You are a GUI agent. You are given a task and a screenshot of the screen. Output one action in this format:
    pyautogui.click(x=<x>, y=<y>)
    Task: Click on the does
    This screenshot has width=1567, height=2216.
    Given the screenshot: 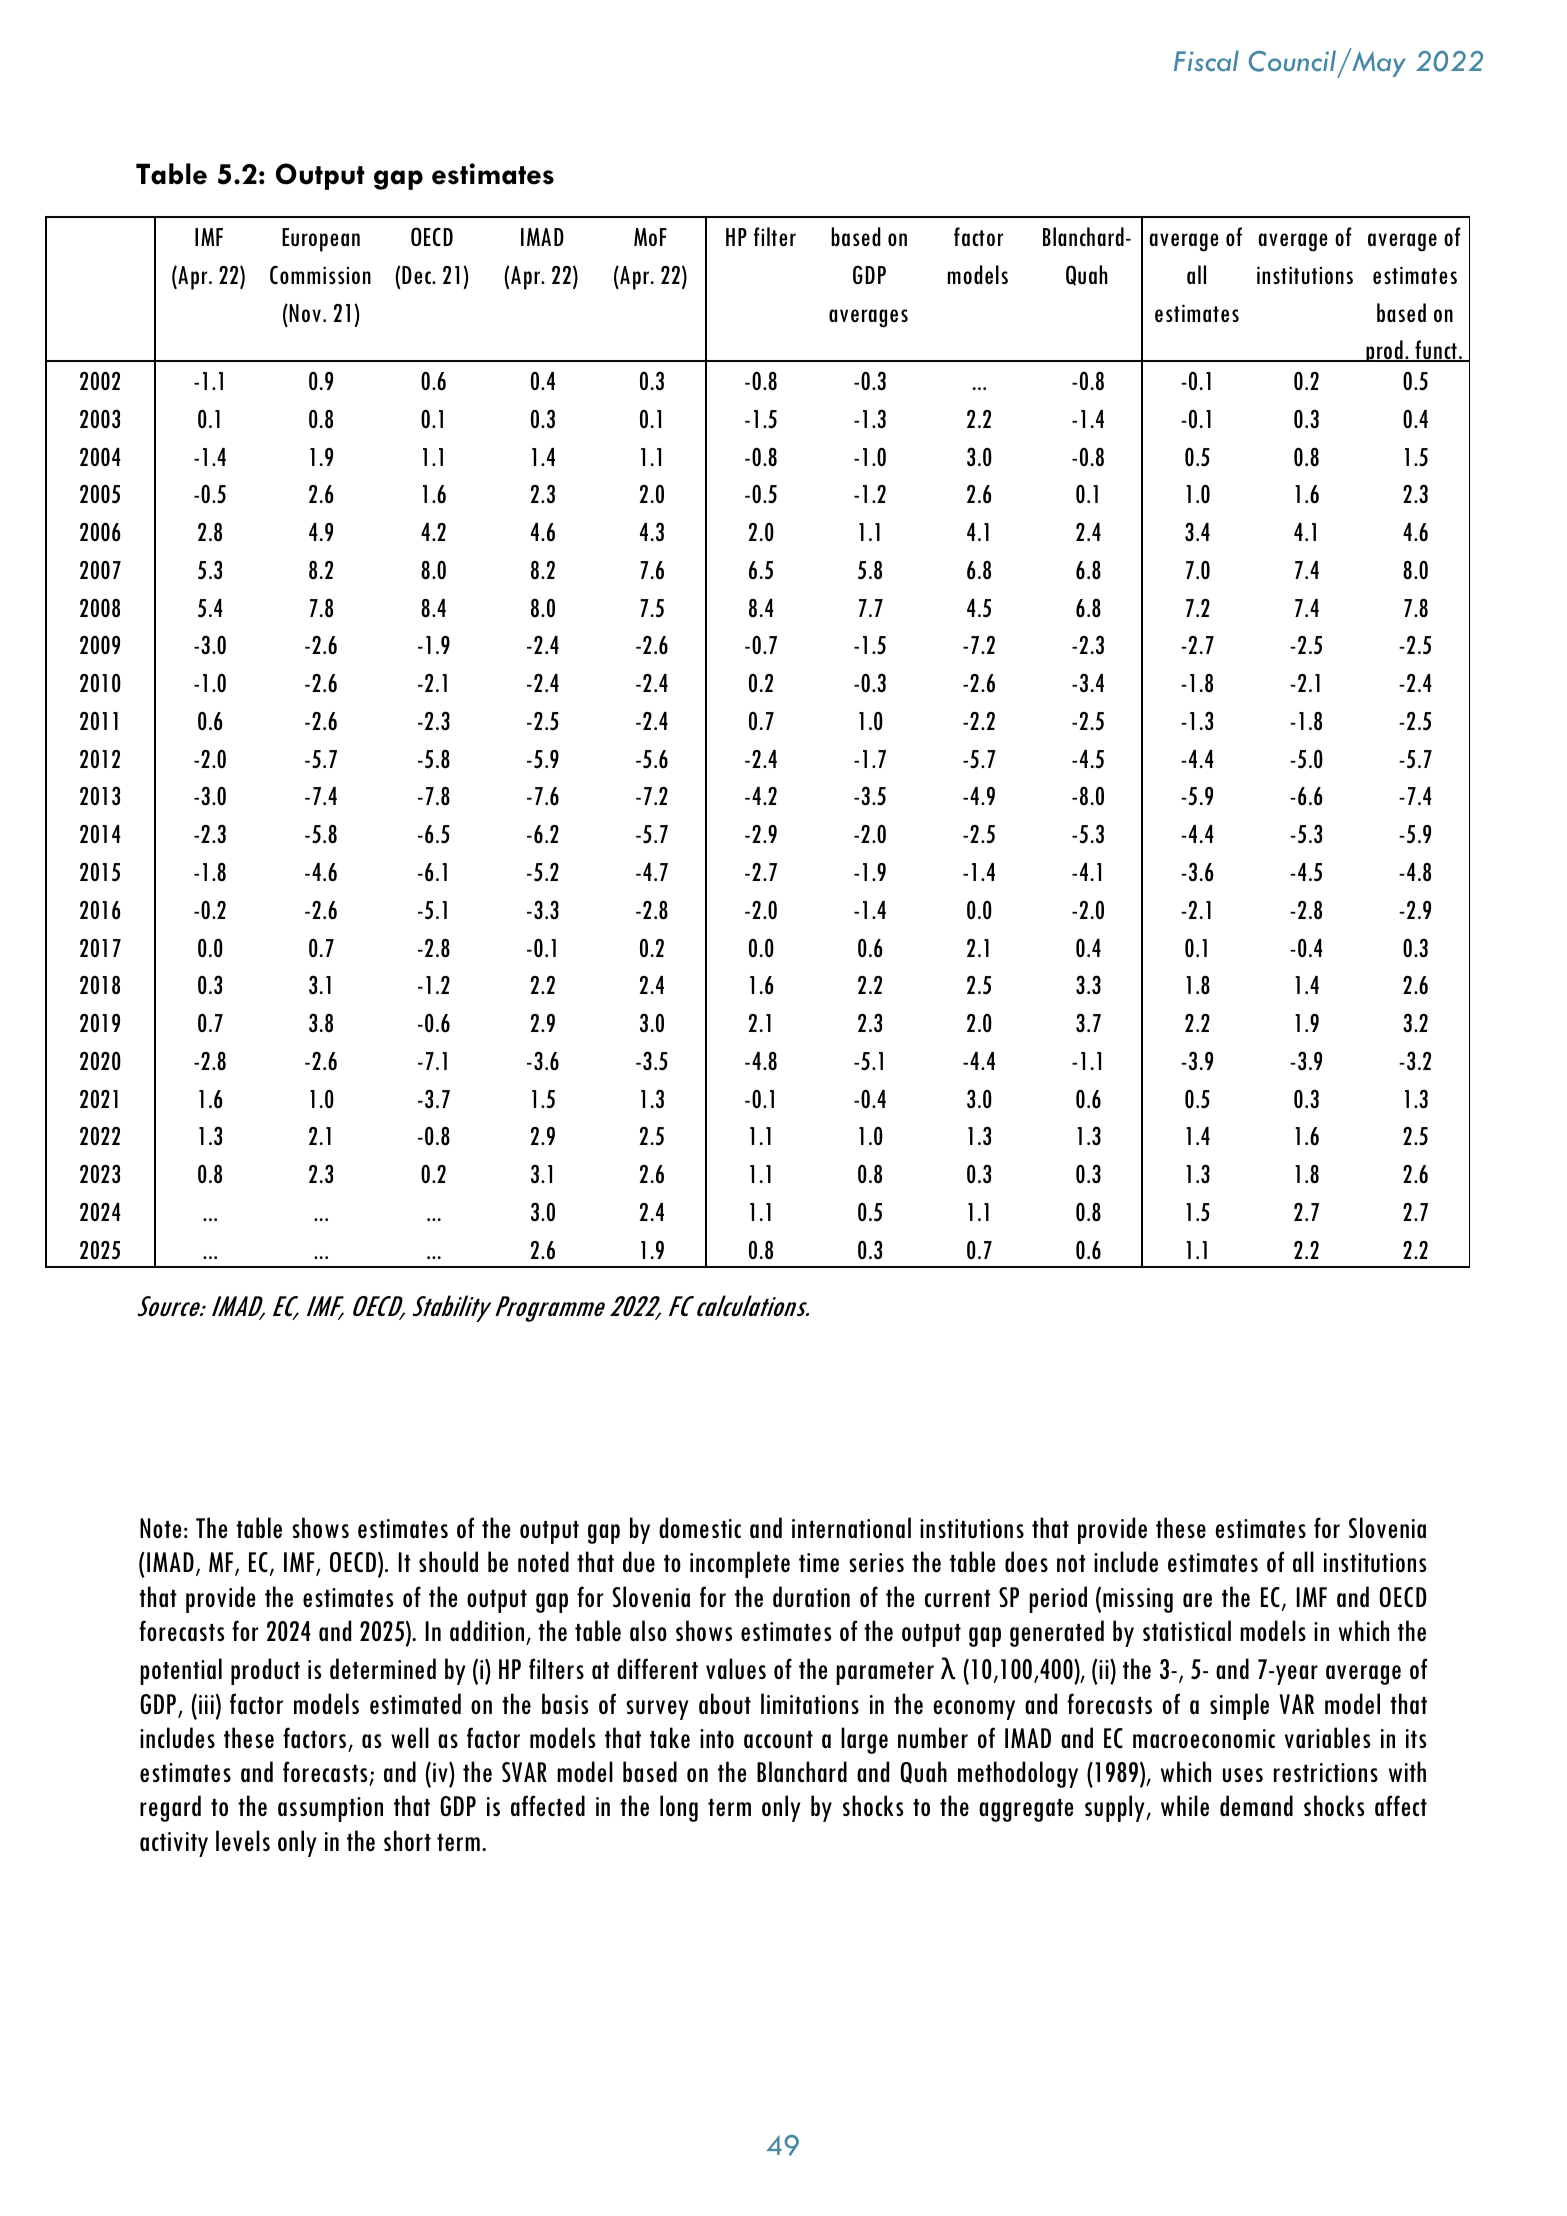 What is the action you would take?
    pyautogui.click(x=1026, y=1561)
